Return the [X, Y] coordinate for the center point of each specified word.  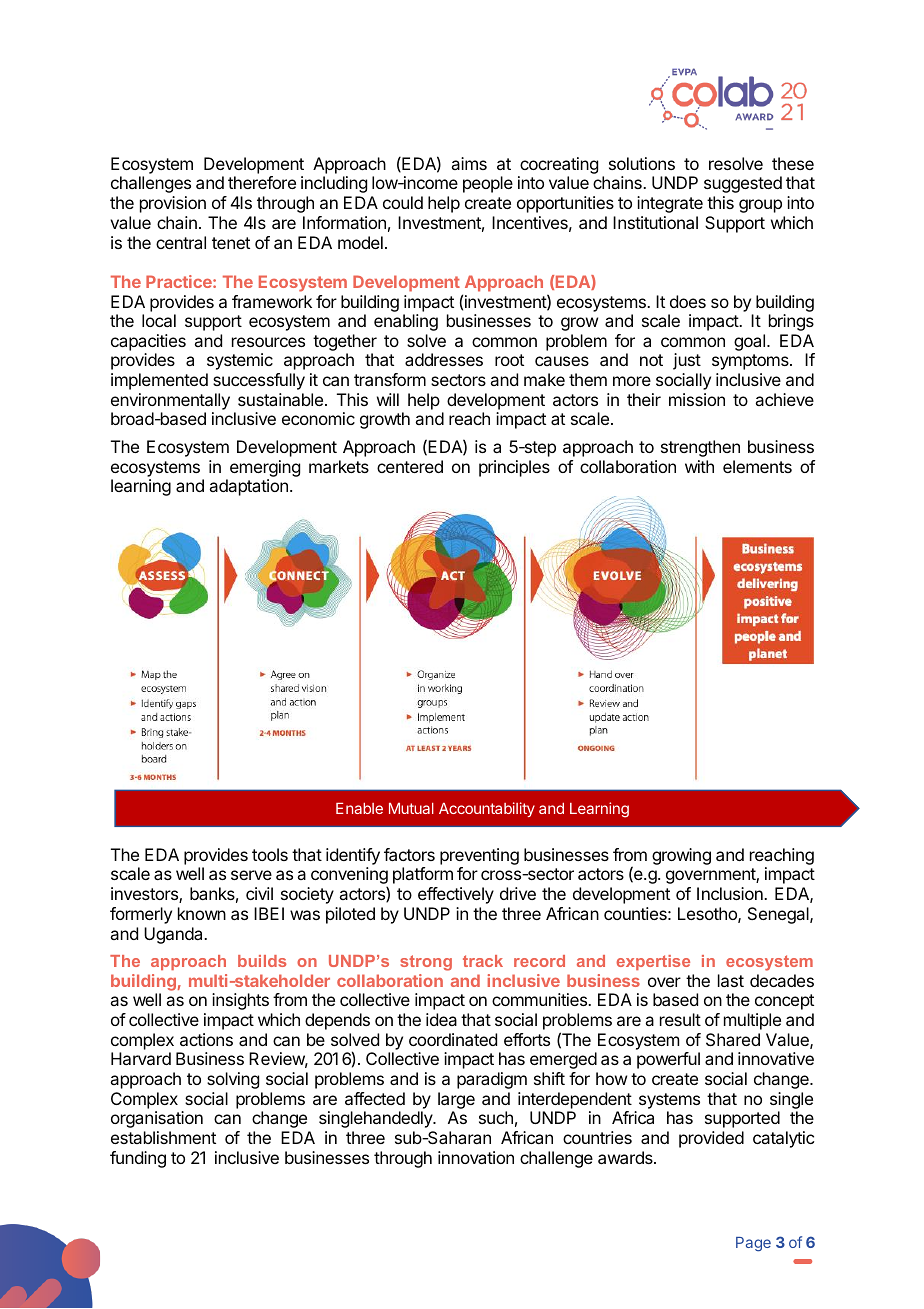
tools [270, 854]
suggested [743, 184]
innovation [476, 1157]
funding [138, 1159]
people [488, 184]
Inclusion [731, 893]
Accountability [487, 809]
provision [173, 204]
